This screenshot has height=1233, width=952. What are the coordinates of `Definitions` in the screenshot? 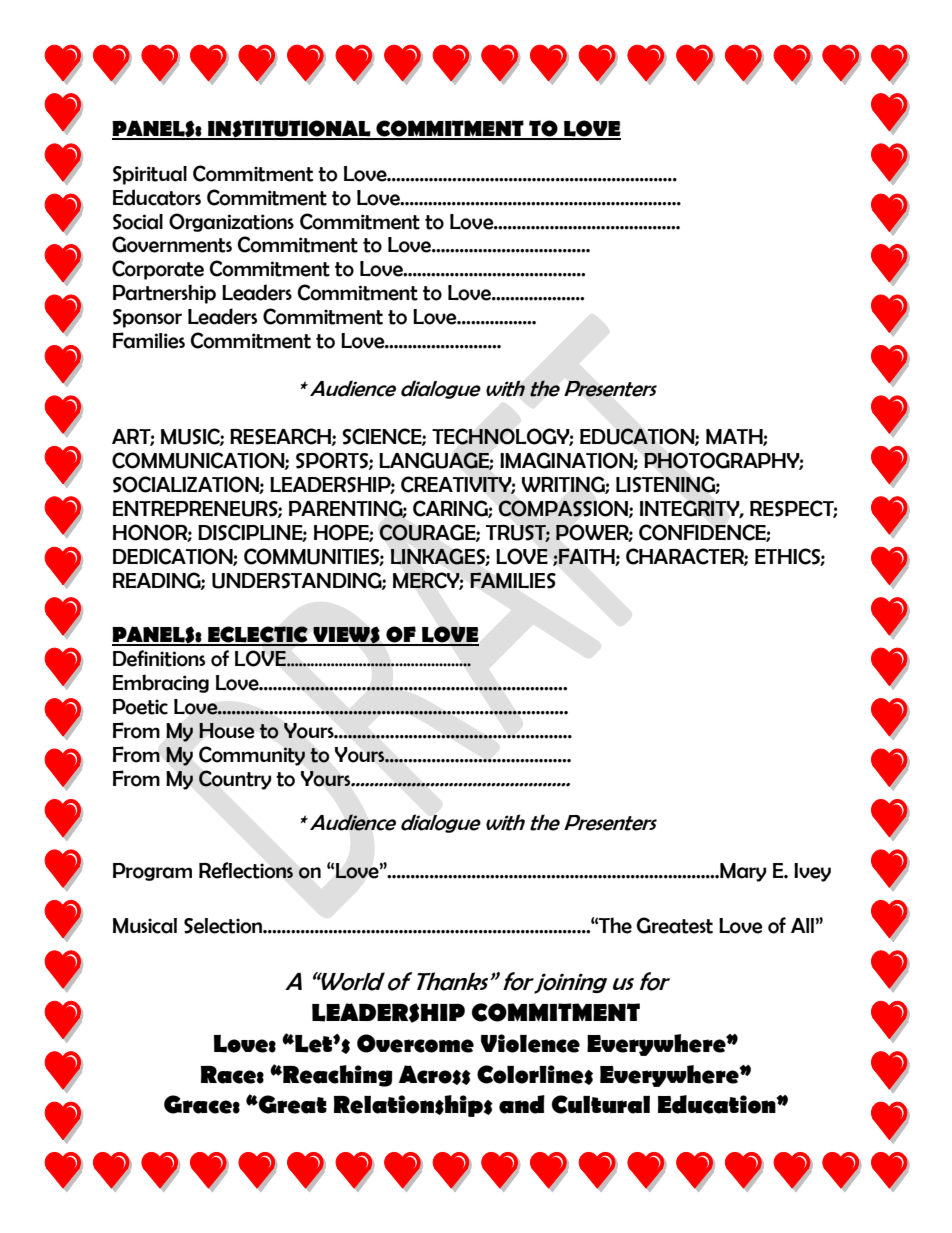 It's located at (159, 658).
